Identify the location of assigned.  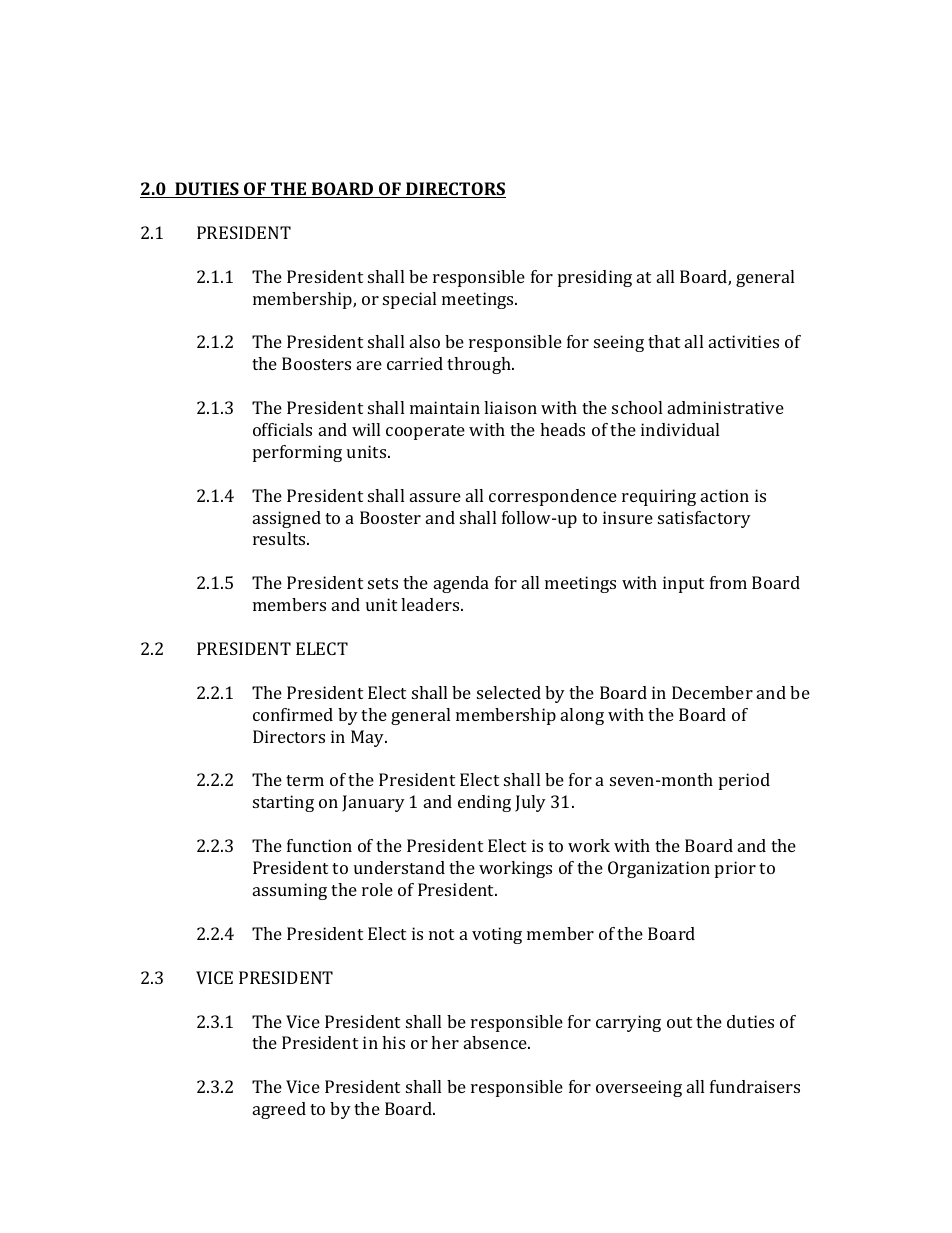
(287, 519).
